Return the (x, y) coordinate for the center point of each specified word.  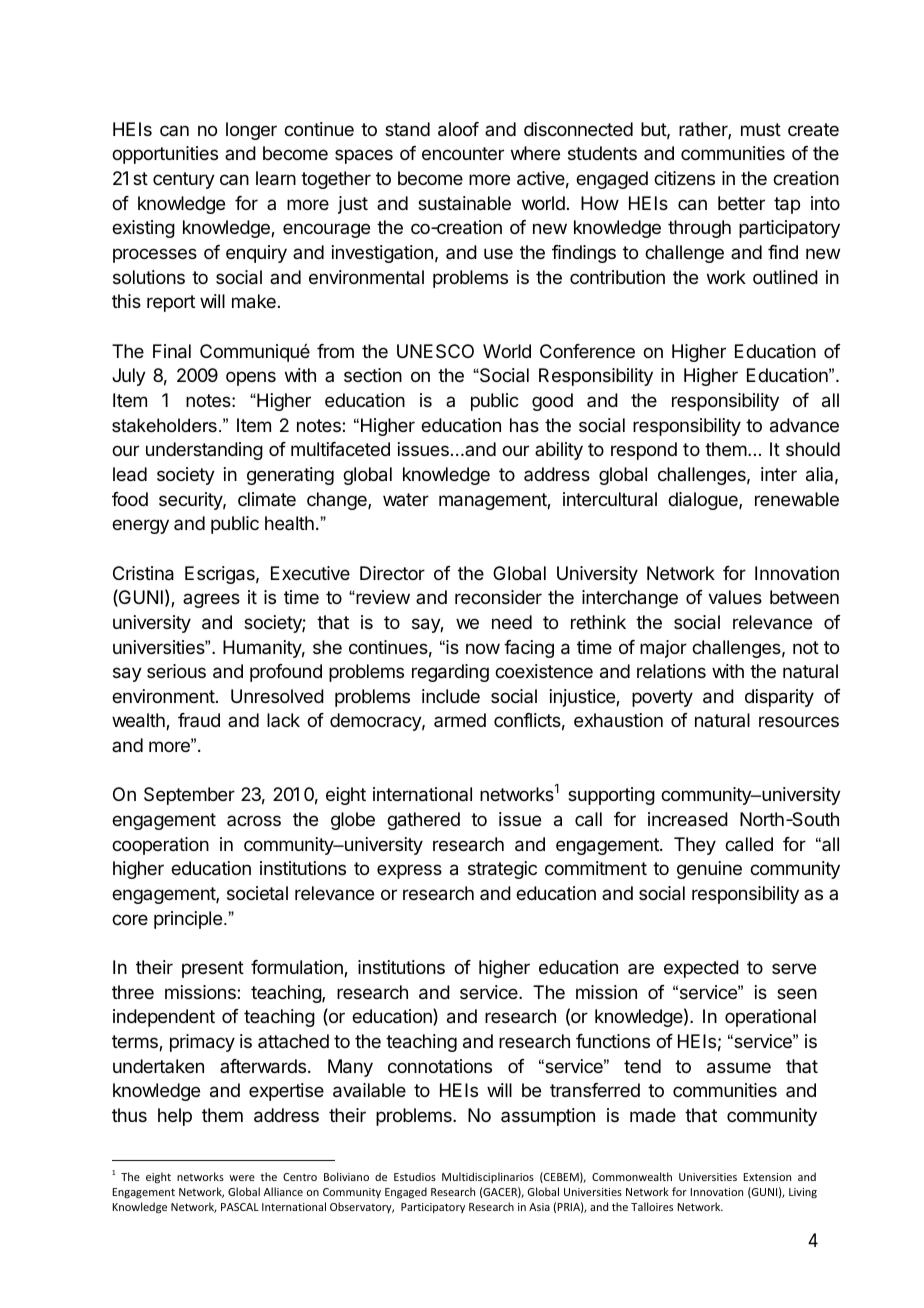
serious (176, 671)
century (184, 180)
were (242, 1178)
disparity (779, 698)
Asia (539, 1207)
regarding (450, 673)
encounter (463, 153)
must (761, 129)
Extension (767, 1177)
